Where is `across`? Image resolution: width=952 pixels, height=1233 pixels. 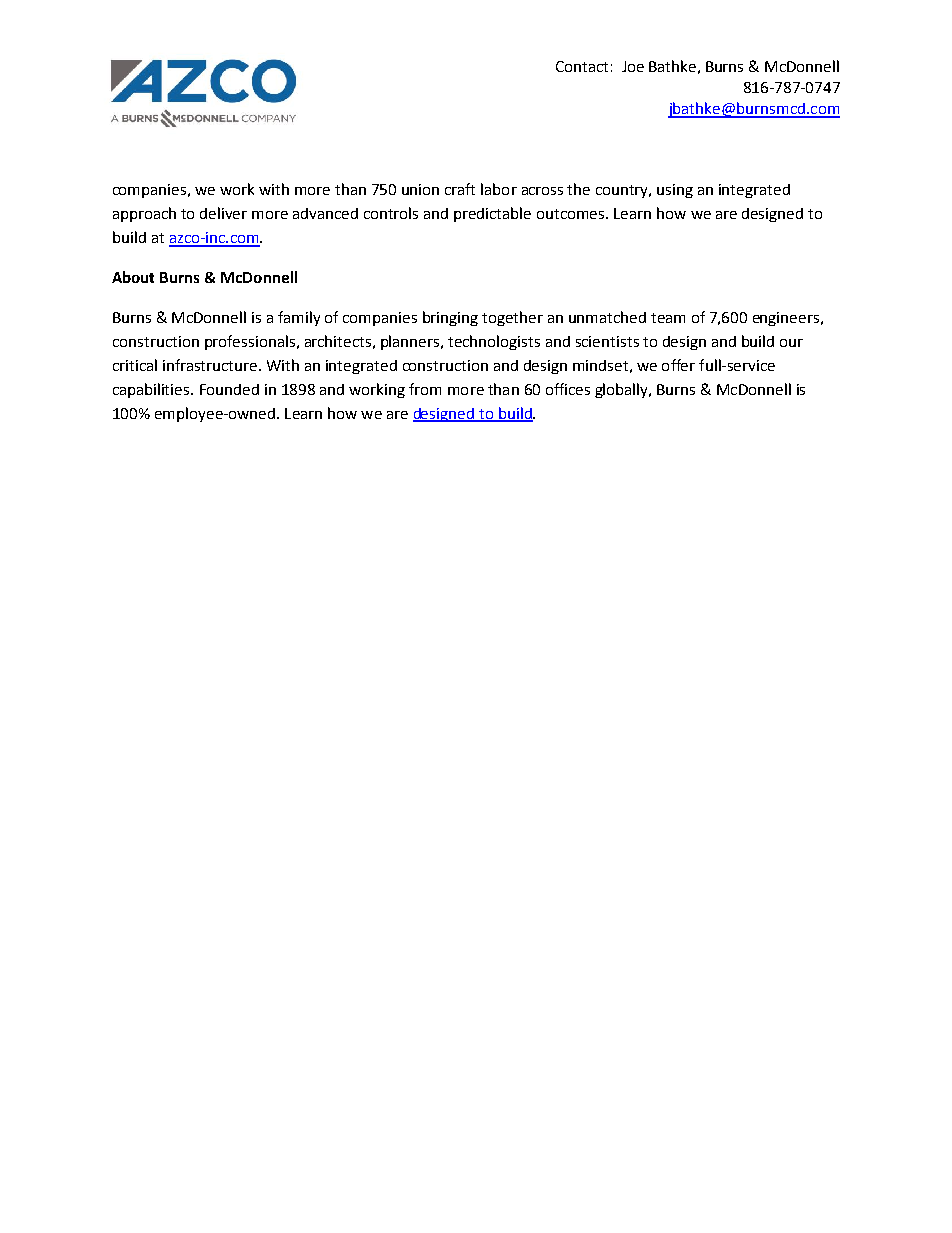
across is located at coordinates (542, 191).
